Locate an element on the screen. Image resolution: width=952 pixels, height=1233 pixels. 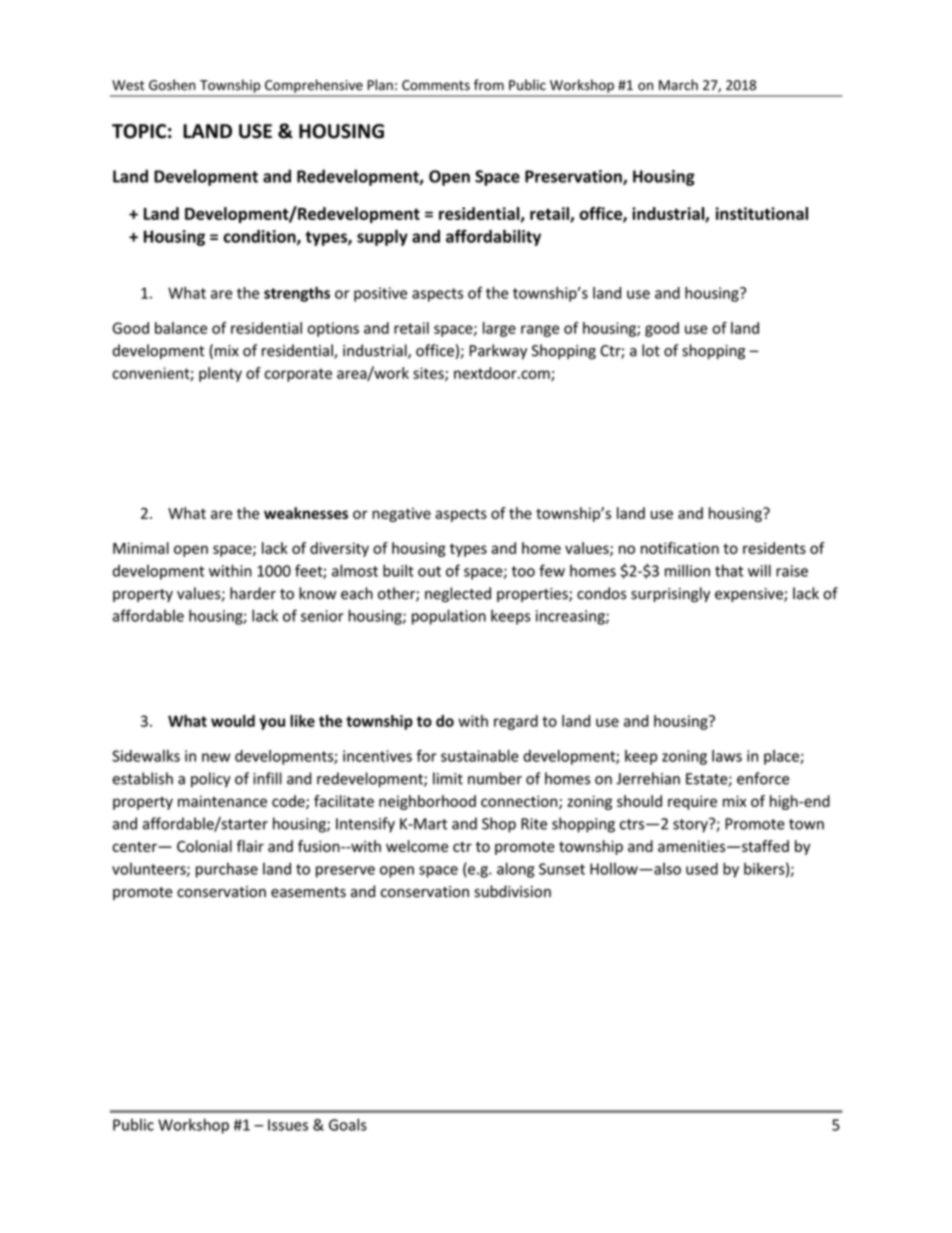
plenty is located at coordinates (220, 374).
